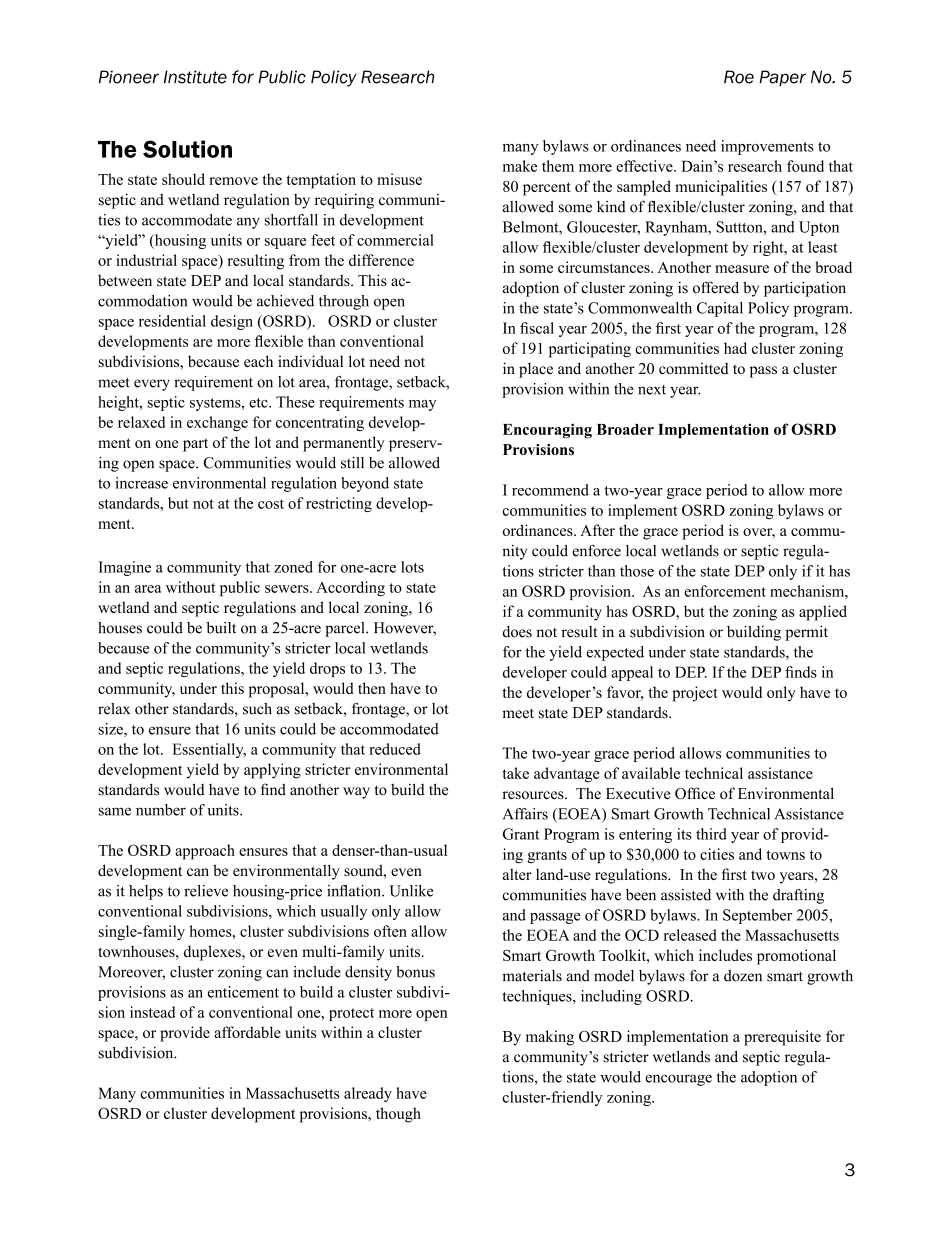  I want to click on built, so click(221, 628).
